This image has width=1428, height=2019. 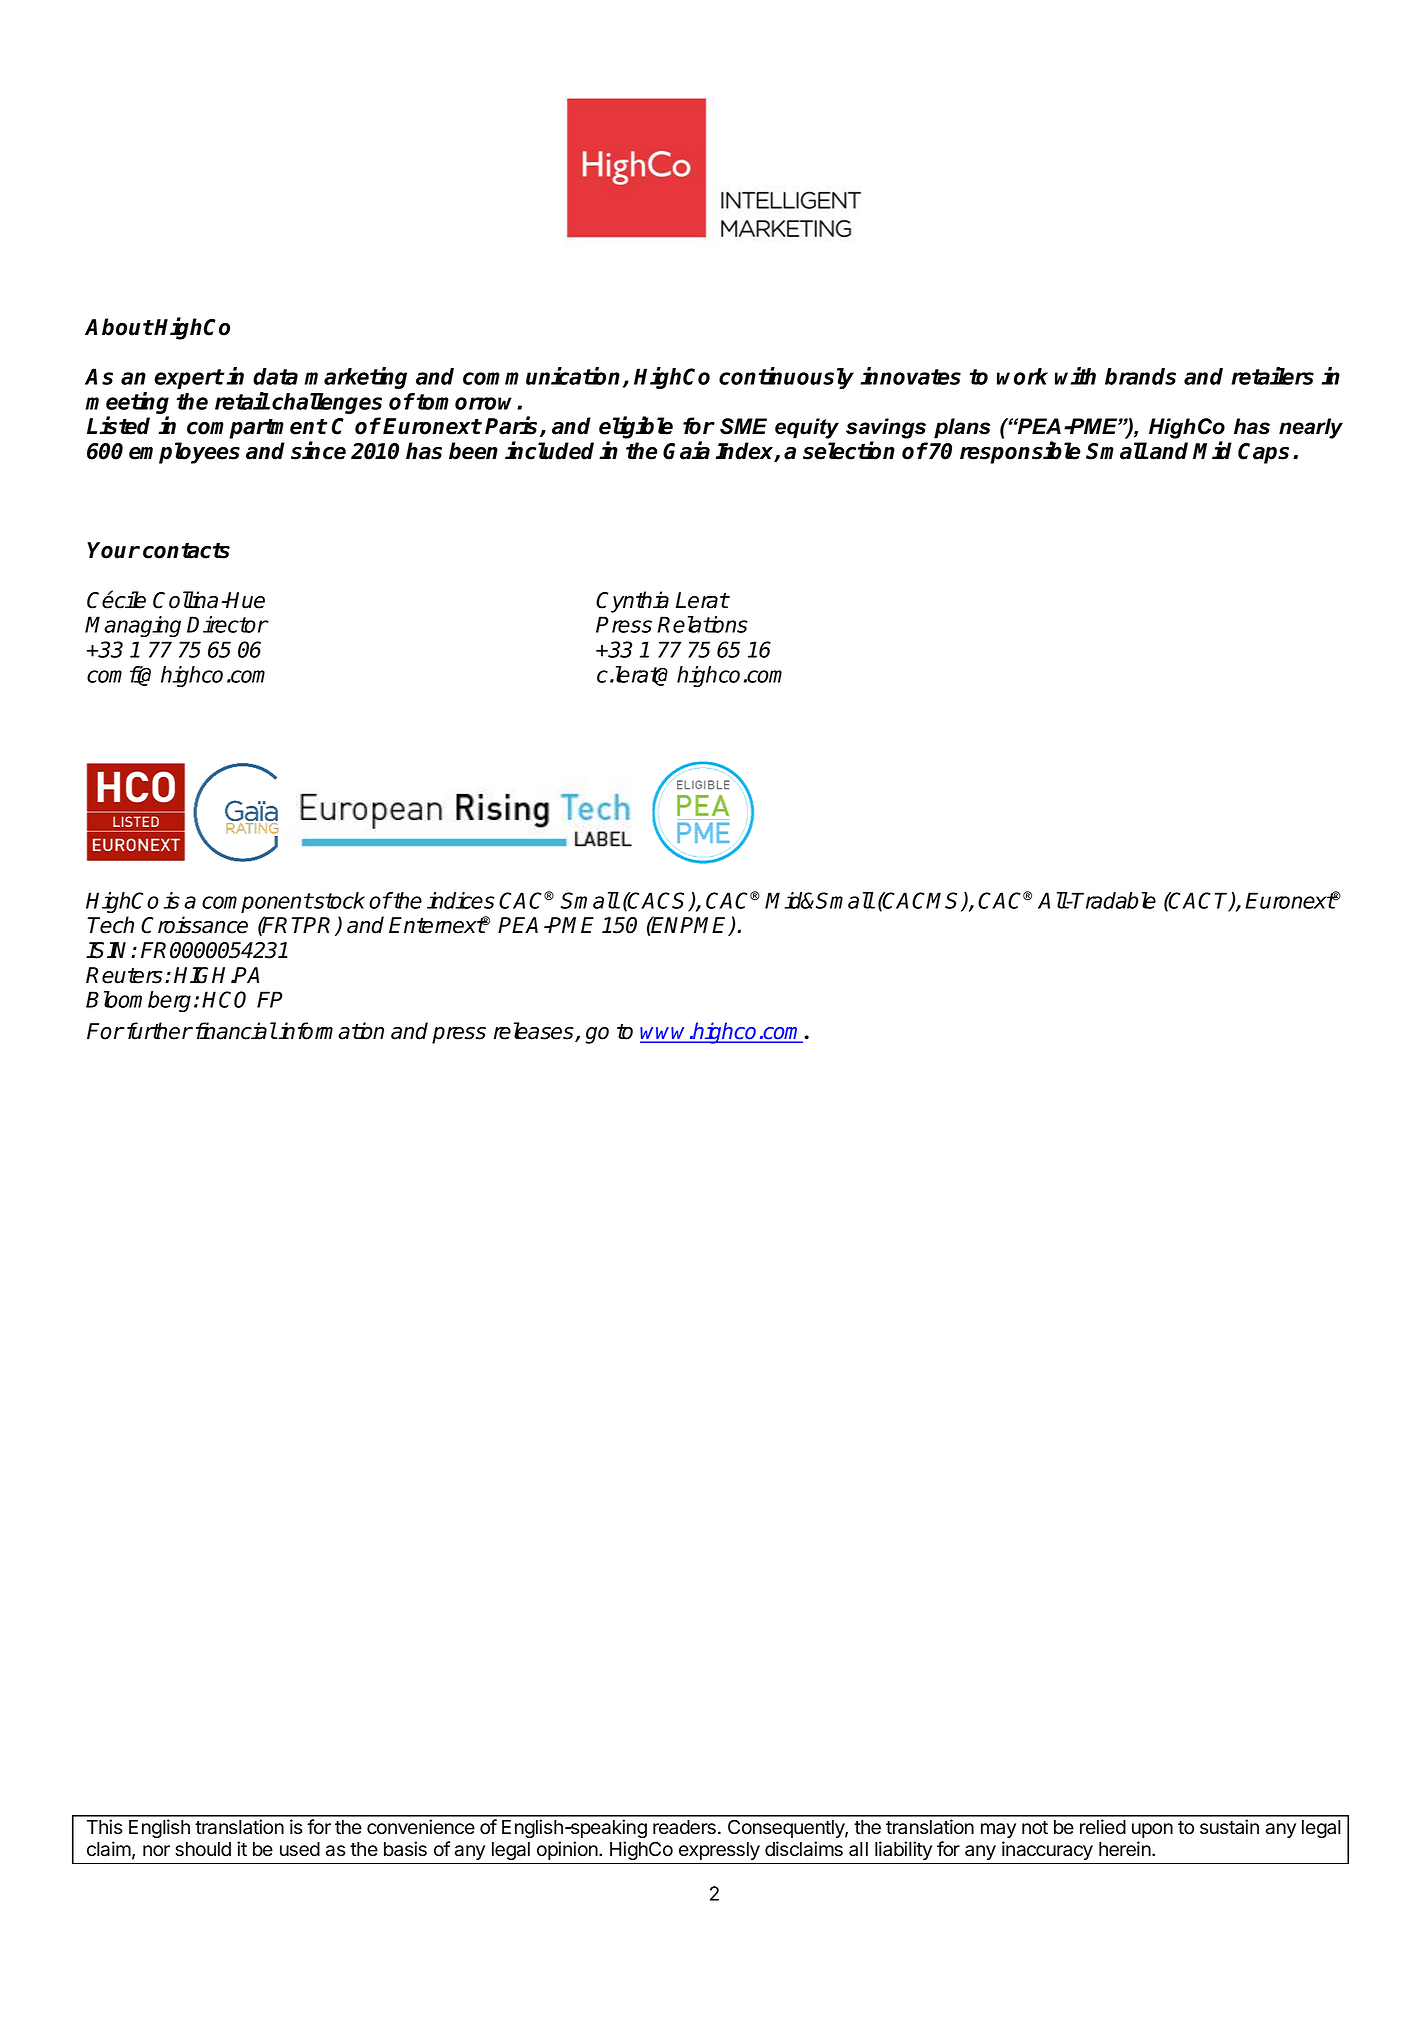 What do you see at coordinates (684, 1827) in the image?
I see `readers` at bounding box center [684, 1827].
